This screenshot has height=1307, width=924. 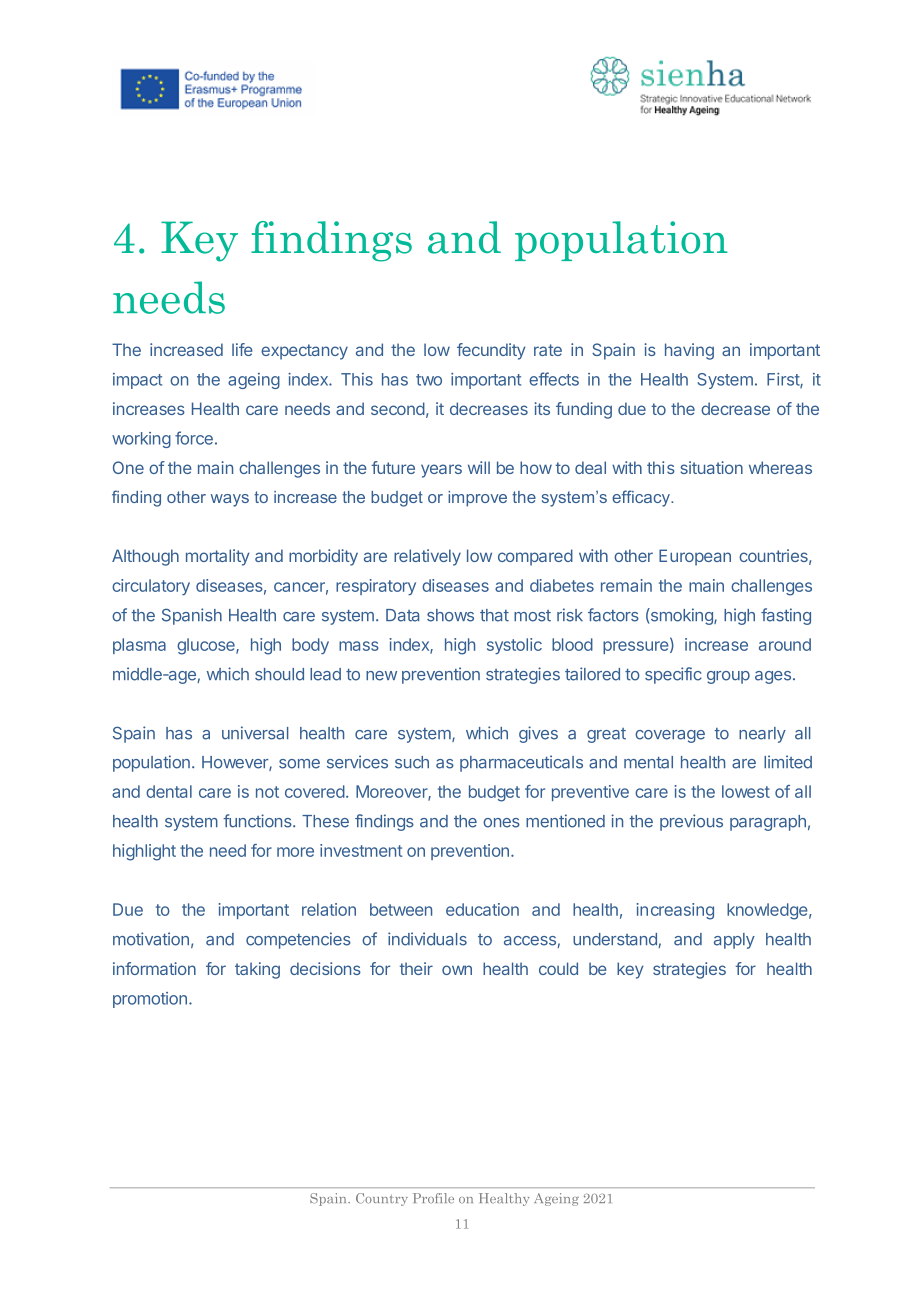 I want to click on Country, so click(x=382, y=1199).
